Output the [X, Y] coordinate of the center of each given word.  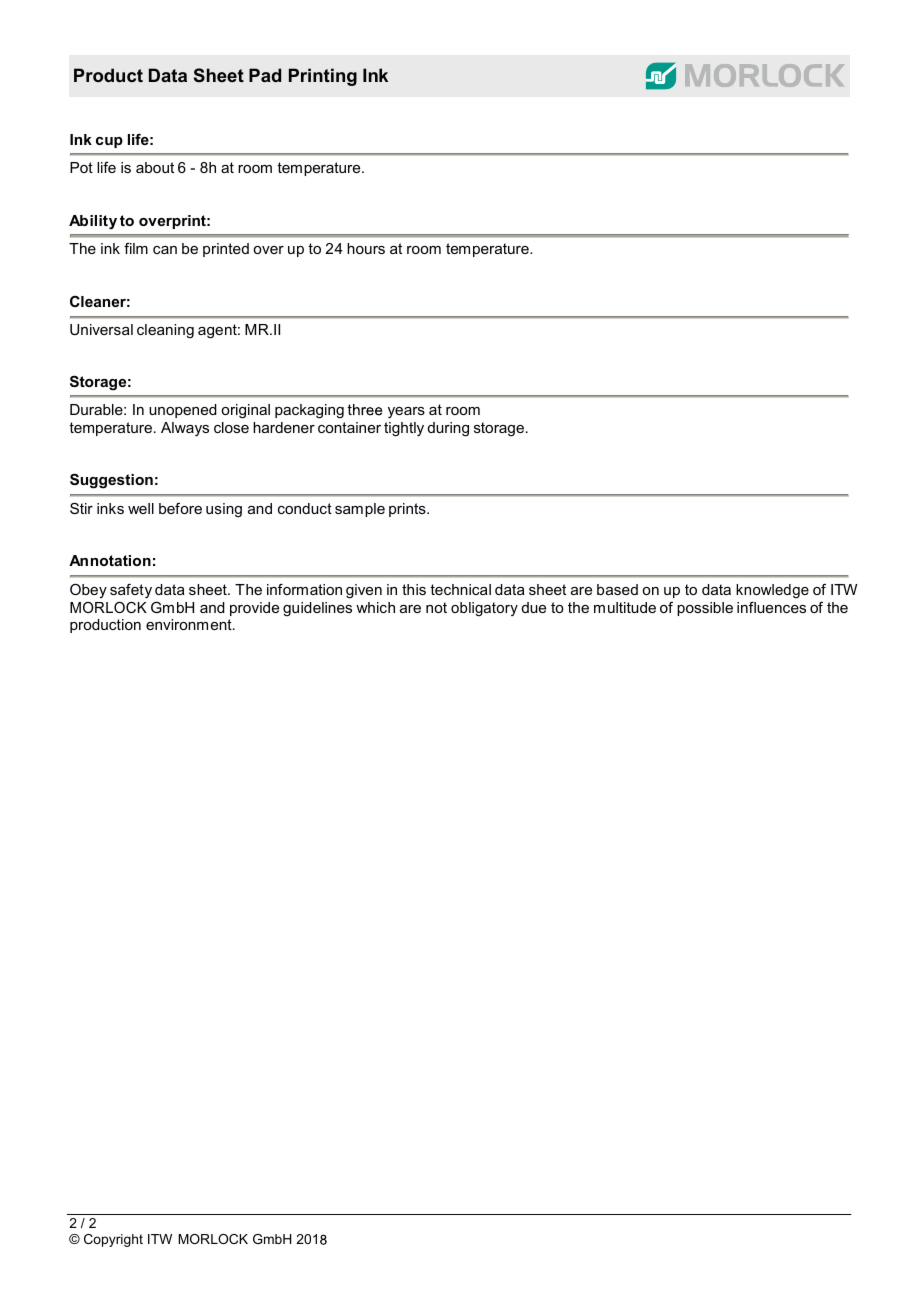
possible [705, 609]
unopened [183, 411]
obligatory [484, 609]
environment [190, 624]
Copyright [113, 1240]
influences [771, 607]
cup [109, 142]
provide [254, 609]
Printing [323, 77]
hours [366, 248]
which [375, 607]
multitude [625, 607]
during [448, 429]
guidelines [317, 609]
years [406, 413]
